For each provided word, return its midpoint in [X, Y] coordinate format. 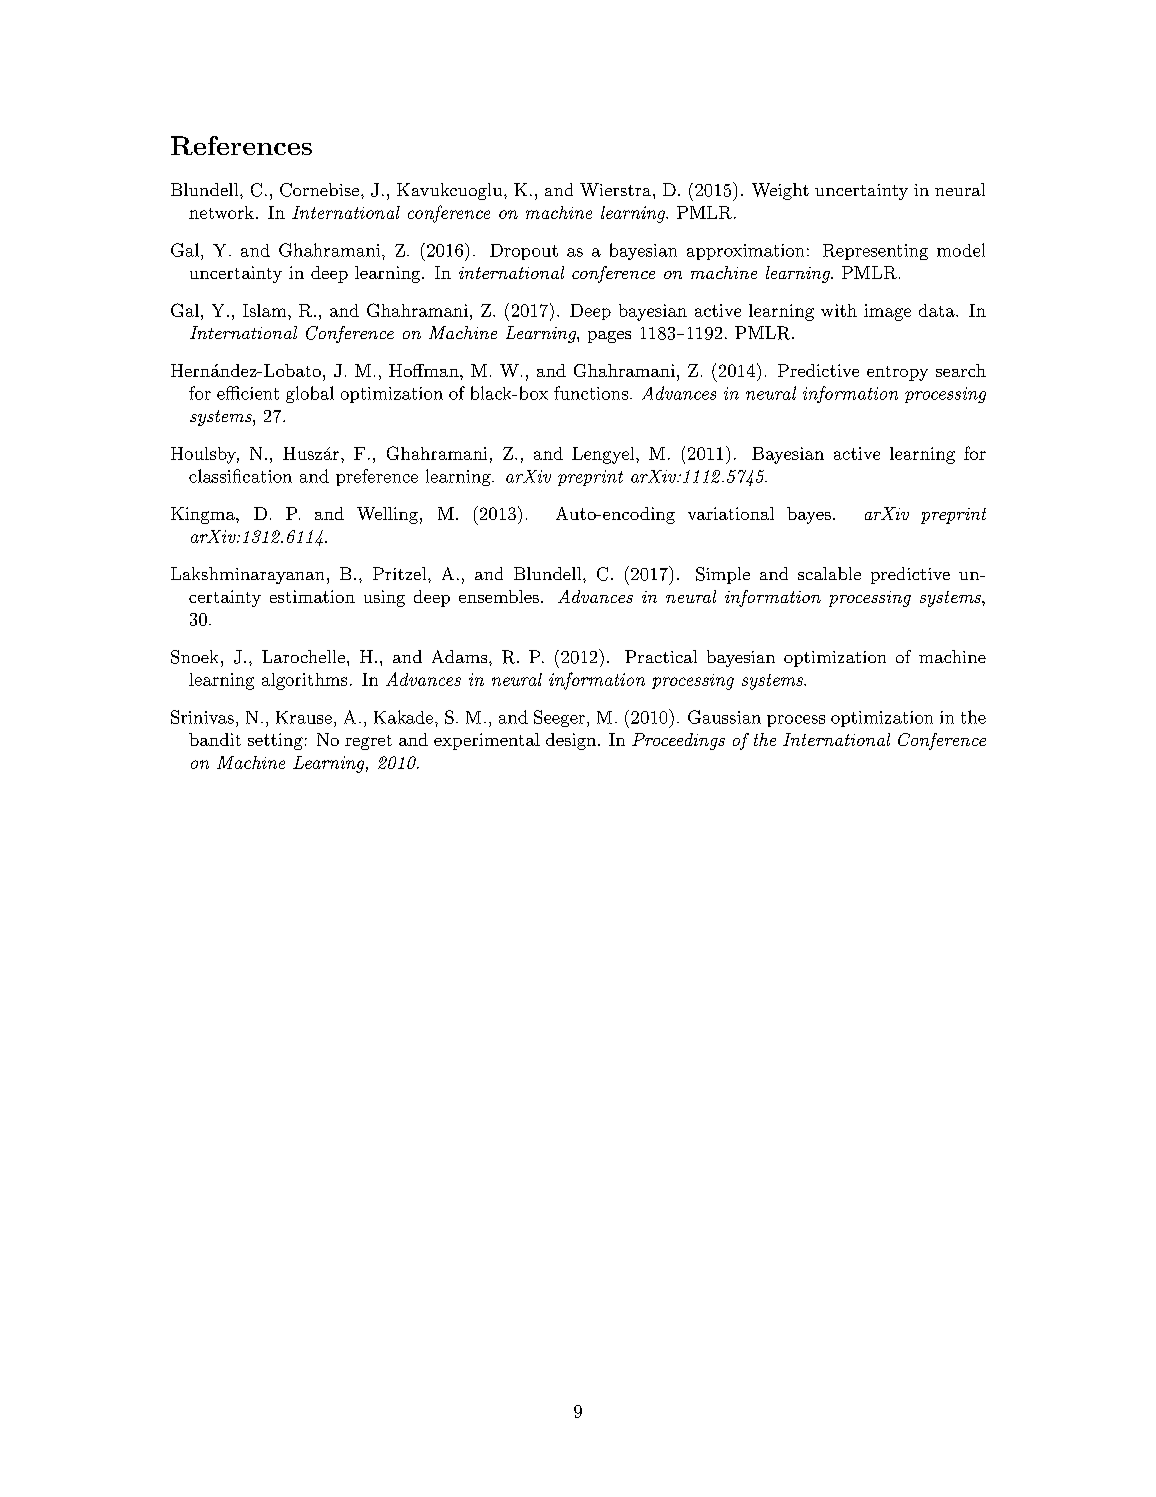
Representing [875, 252]
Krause [304, 717]
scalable [829, 573]
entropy [897, 373]
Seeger [559, 718]
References [241, 145]
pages [609, 337]
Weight [780, 191]
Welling [387, 515]
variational [731, 513]
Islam [266, 310]
